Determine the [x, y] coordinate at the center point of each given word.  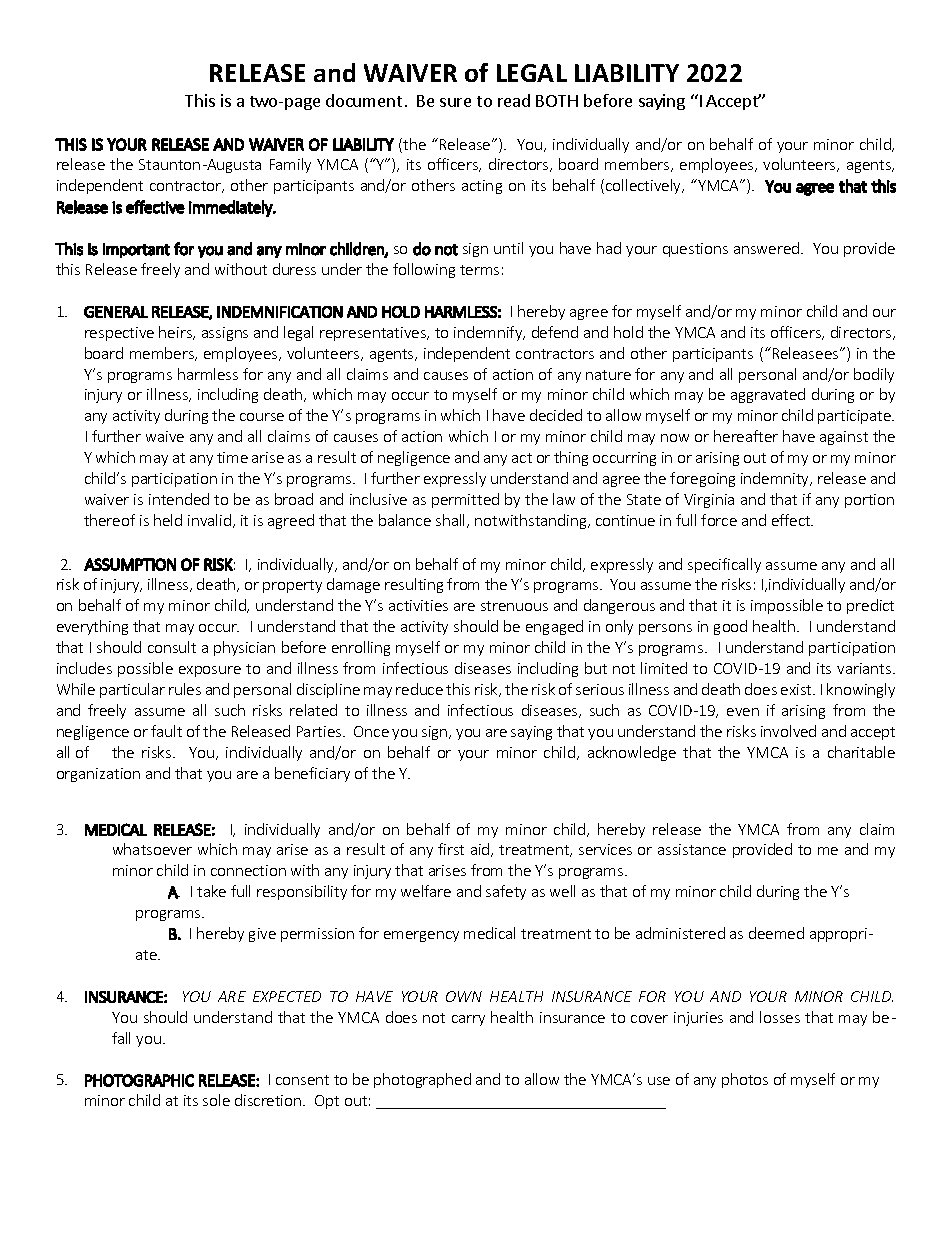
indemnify [489, 333]
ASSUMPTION [130, 564]
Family [290, 165]
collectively [645, 186]
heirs [176, 333]
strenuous [514, 606]
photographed [422, 1080]
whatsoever [152, 849]
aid [481, 850]
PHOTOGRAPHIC [139, 1080]
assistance [692, 849]
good [730, 627]
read [514, 100]
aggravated [768, 395]
